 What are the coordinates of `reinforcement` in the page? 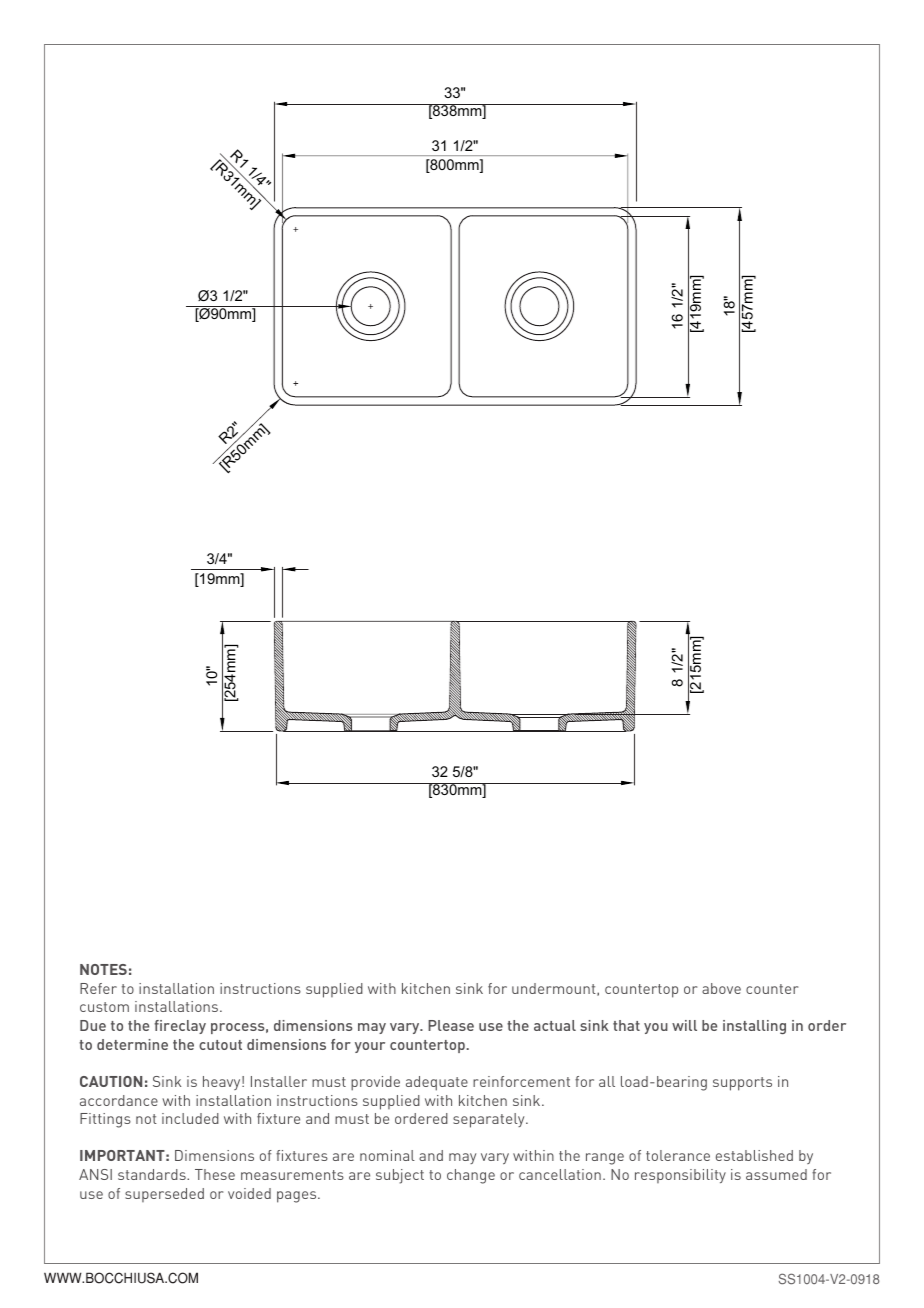 It's located at (521, 1081).
